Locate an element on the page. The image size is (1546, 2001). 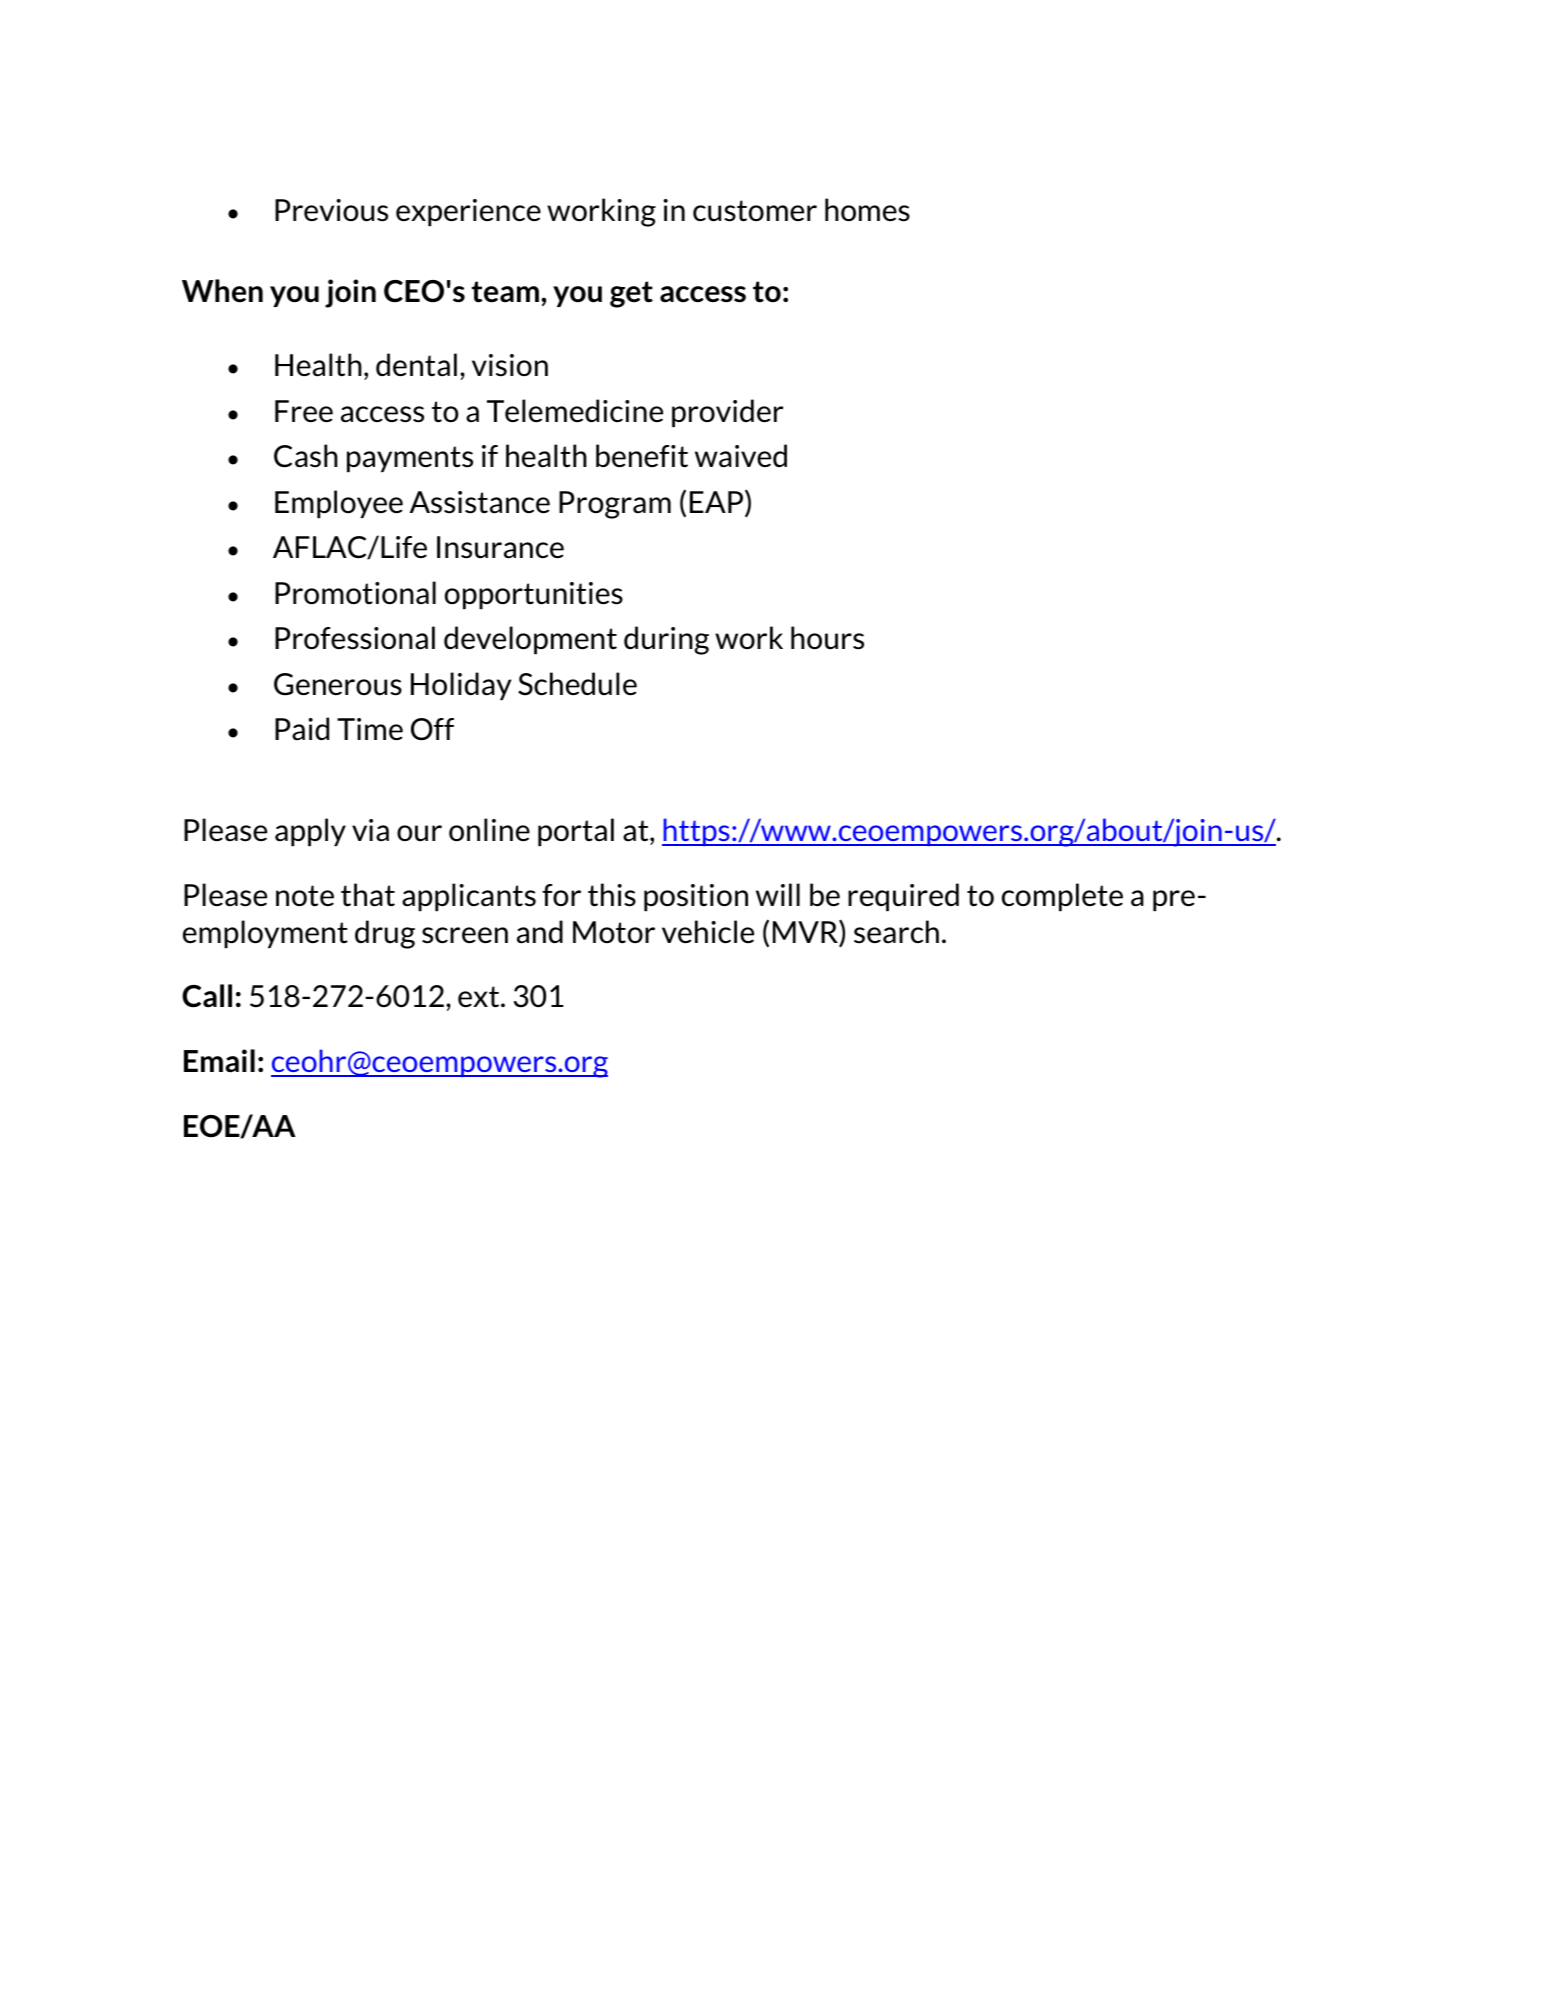
hours is located at coordinates (827, 638).
